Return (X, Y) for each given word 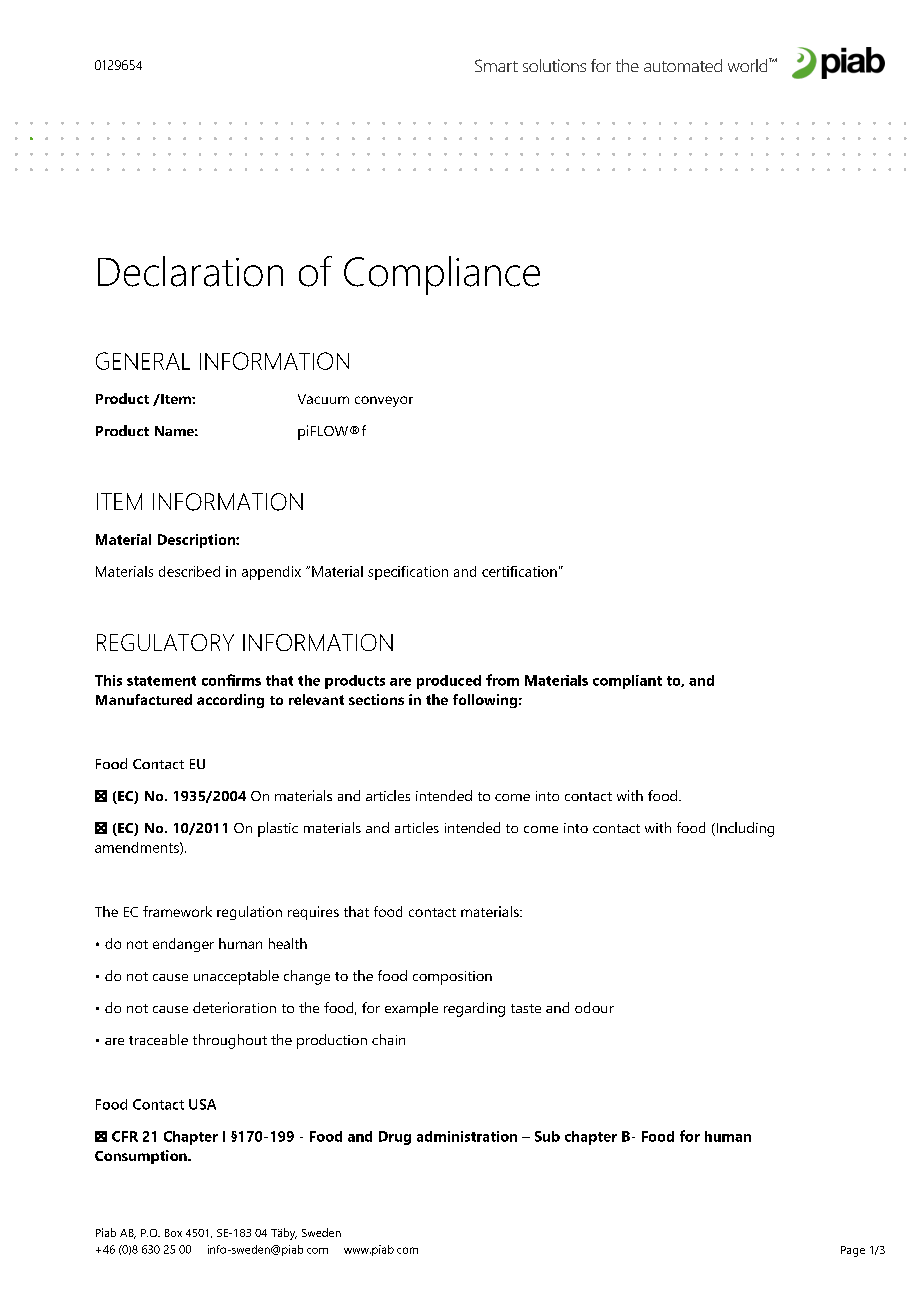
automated (683, 65)
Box (173, 1233)
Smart (496, 65)
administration (467, 1136)
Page (853, 1251)
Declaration (190, 271)
